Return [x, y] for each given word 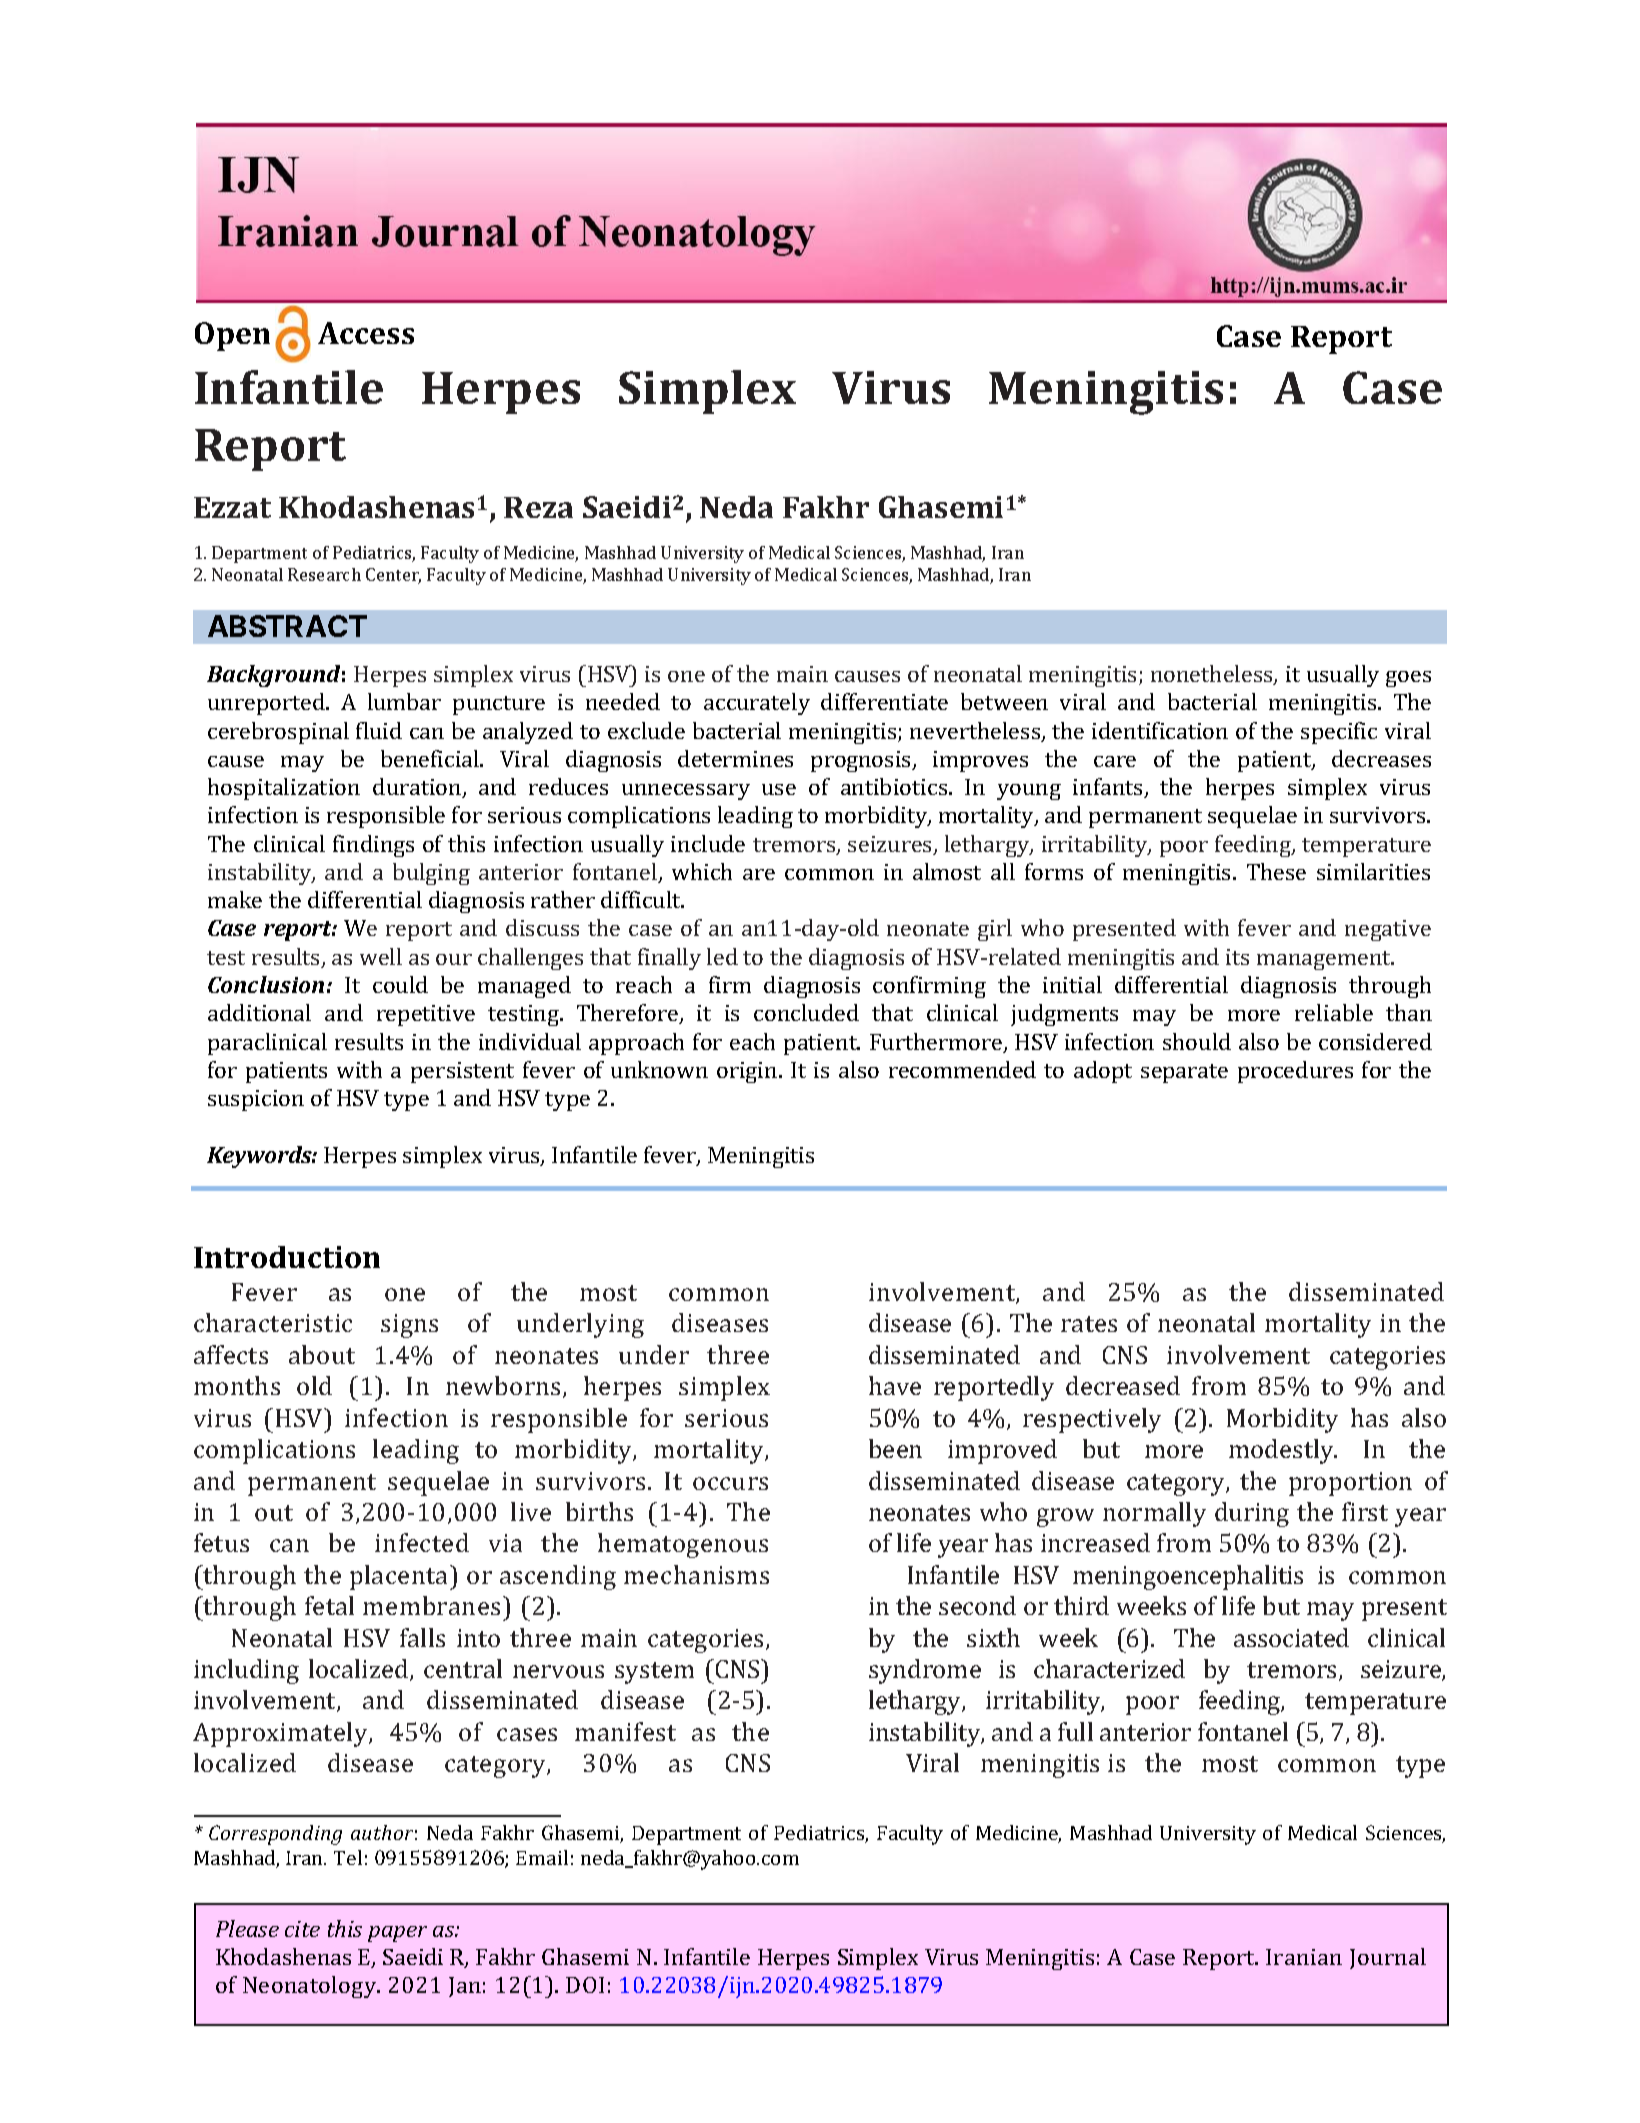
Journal [1388, 1958]
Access [366, 333]
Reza [538, 507]
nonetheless [1213, 675]
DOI [585, 1985]
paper [397, 1934]
